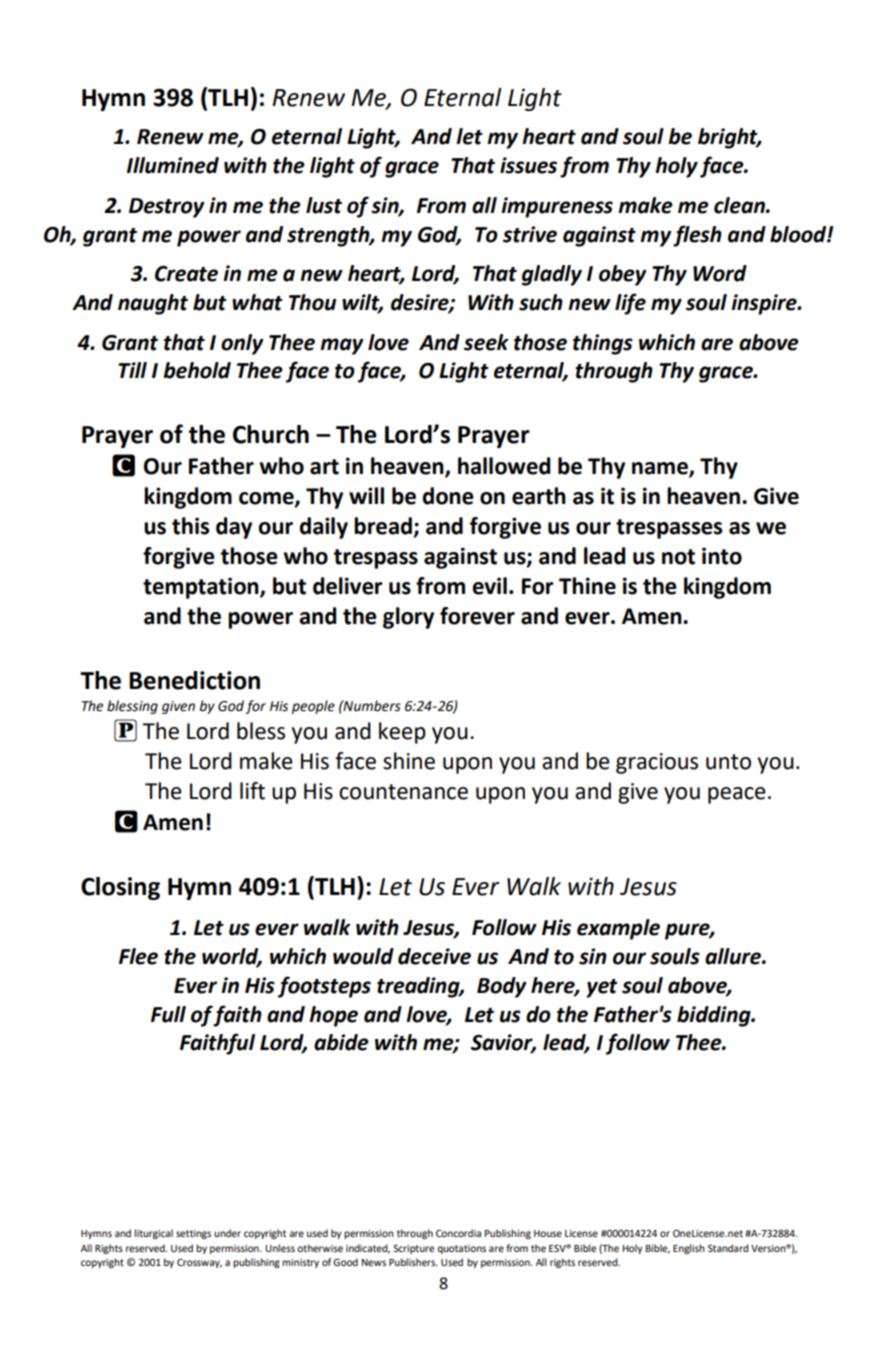 The image size is (887, 1372). I want to click on settings, so click(193, 1234).
